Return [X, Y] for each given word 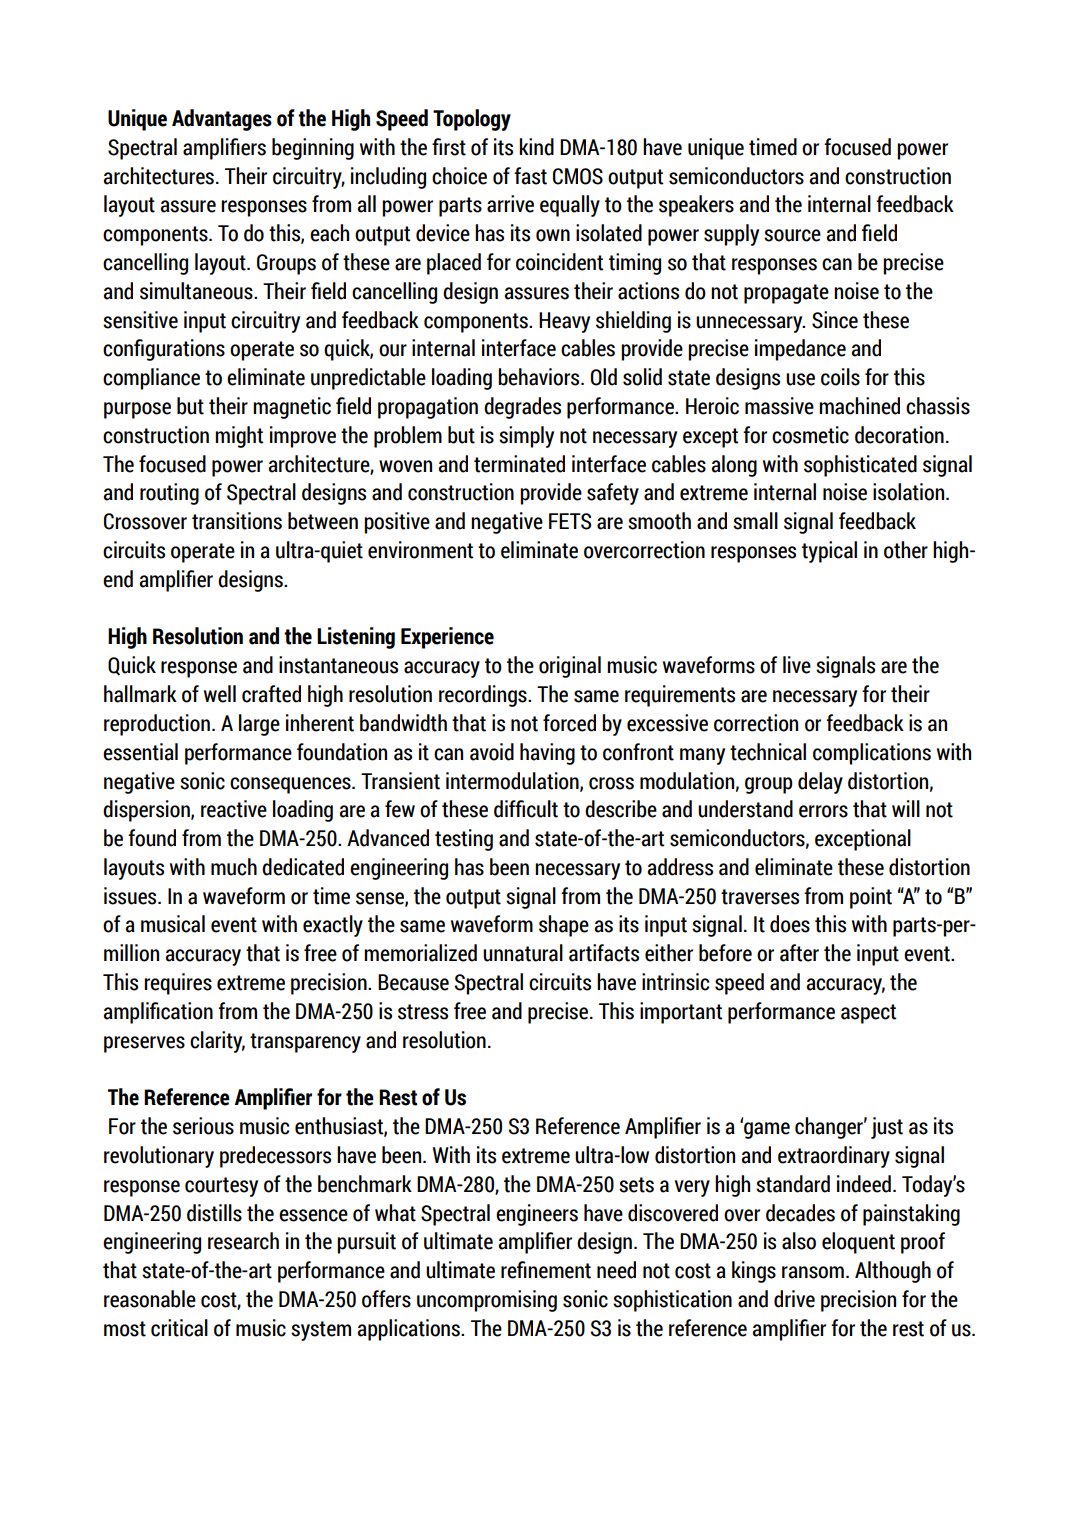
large [259, 725]
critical [179, 1328]
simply [526, 437]
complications [872, 754]
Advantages [222, 120]
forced [569, 723]
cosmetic [810, 435]
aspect [869, 1014]
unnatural [523, 953]
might [239, 437]
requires [178, 984]
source [792, 235]
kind [536, 147]
